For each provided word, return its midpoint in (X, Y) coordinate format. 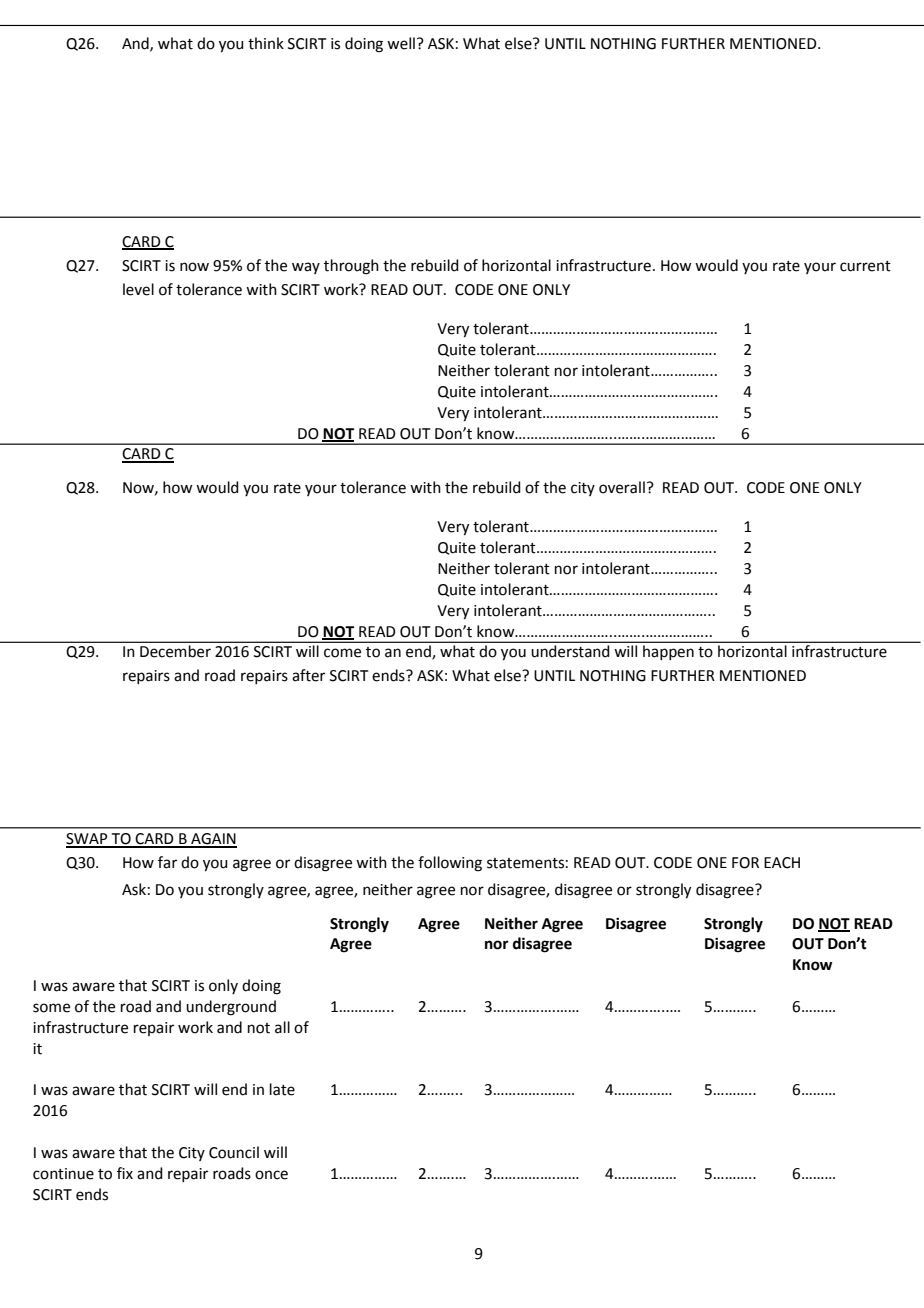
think (266, 43)
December (175, 651)
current (865, 266)
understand (570, 651)
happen (668, 652)
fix (125, 1173)
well (401, 43)
